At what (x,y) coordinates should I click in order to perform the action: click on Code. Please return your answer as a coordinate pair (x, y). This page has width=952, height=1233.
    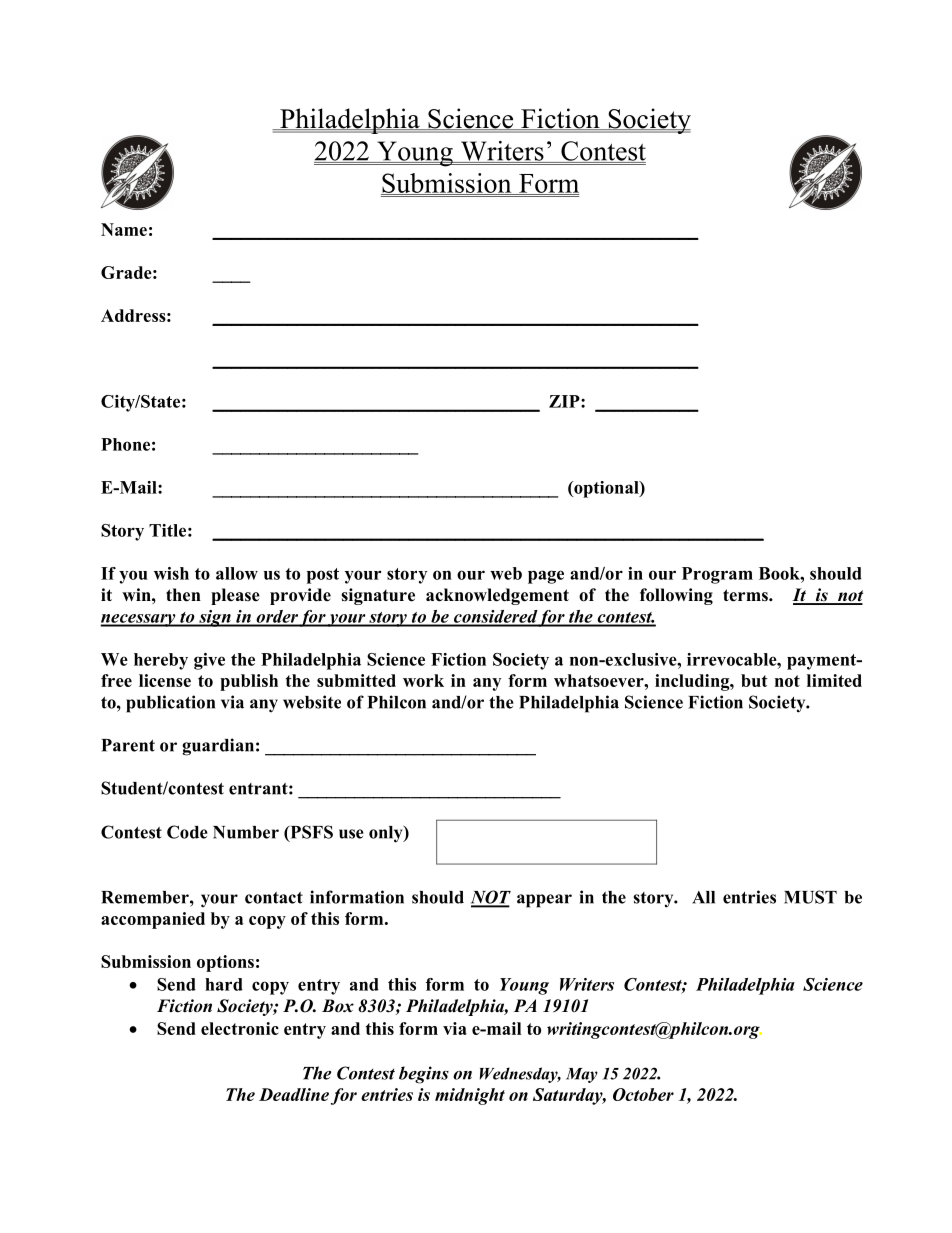
    Looking at the image, I should click on (187, 832).
